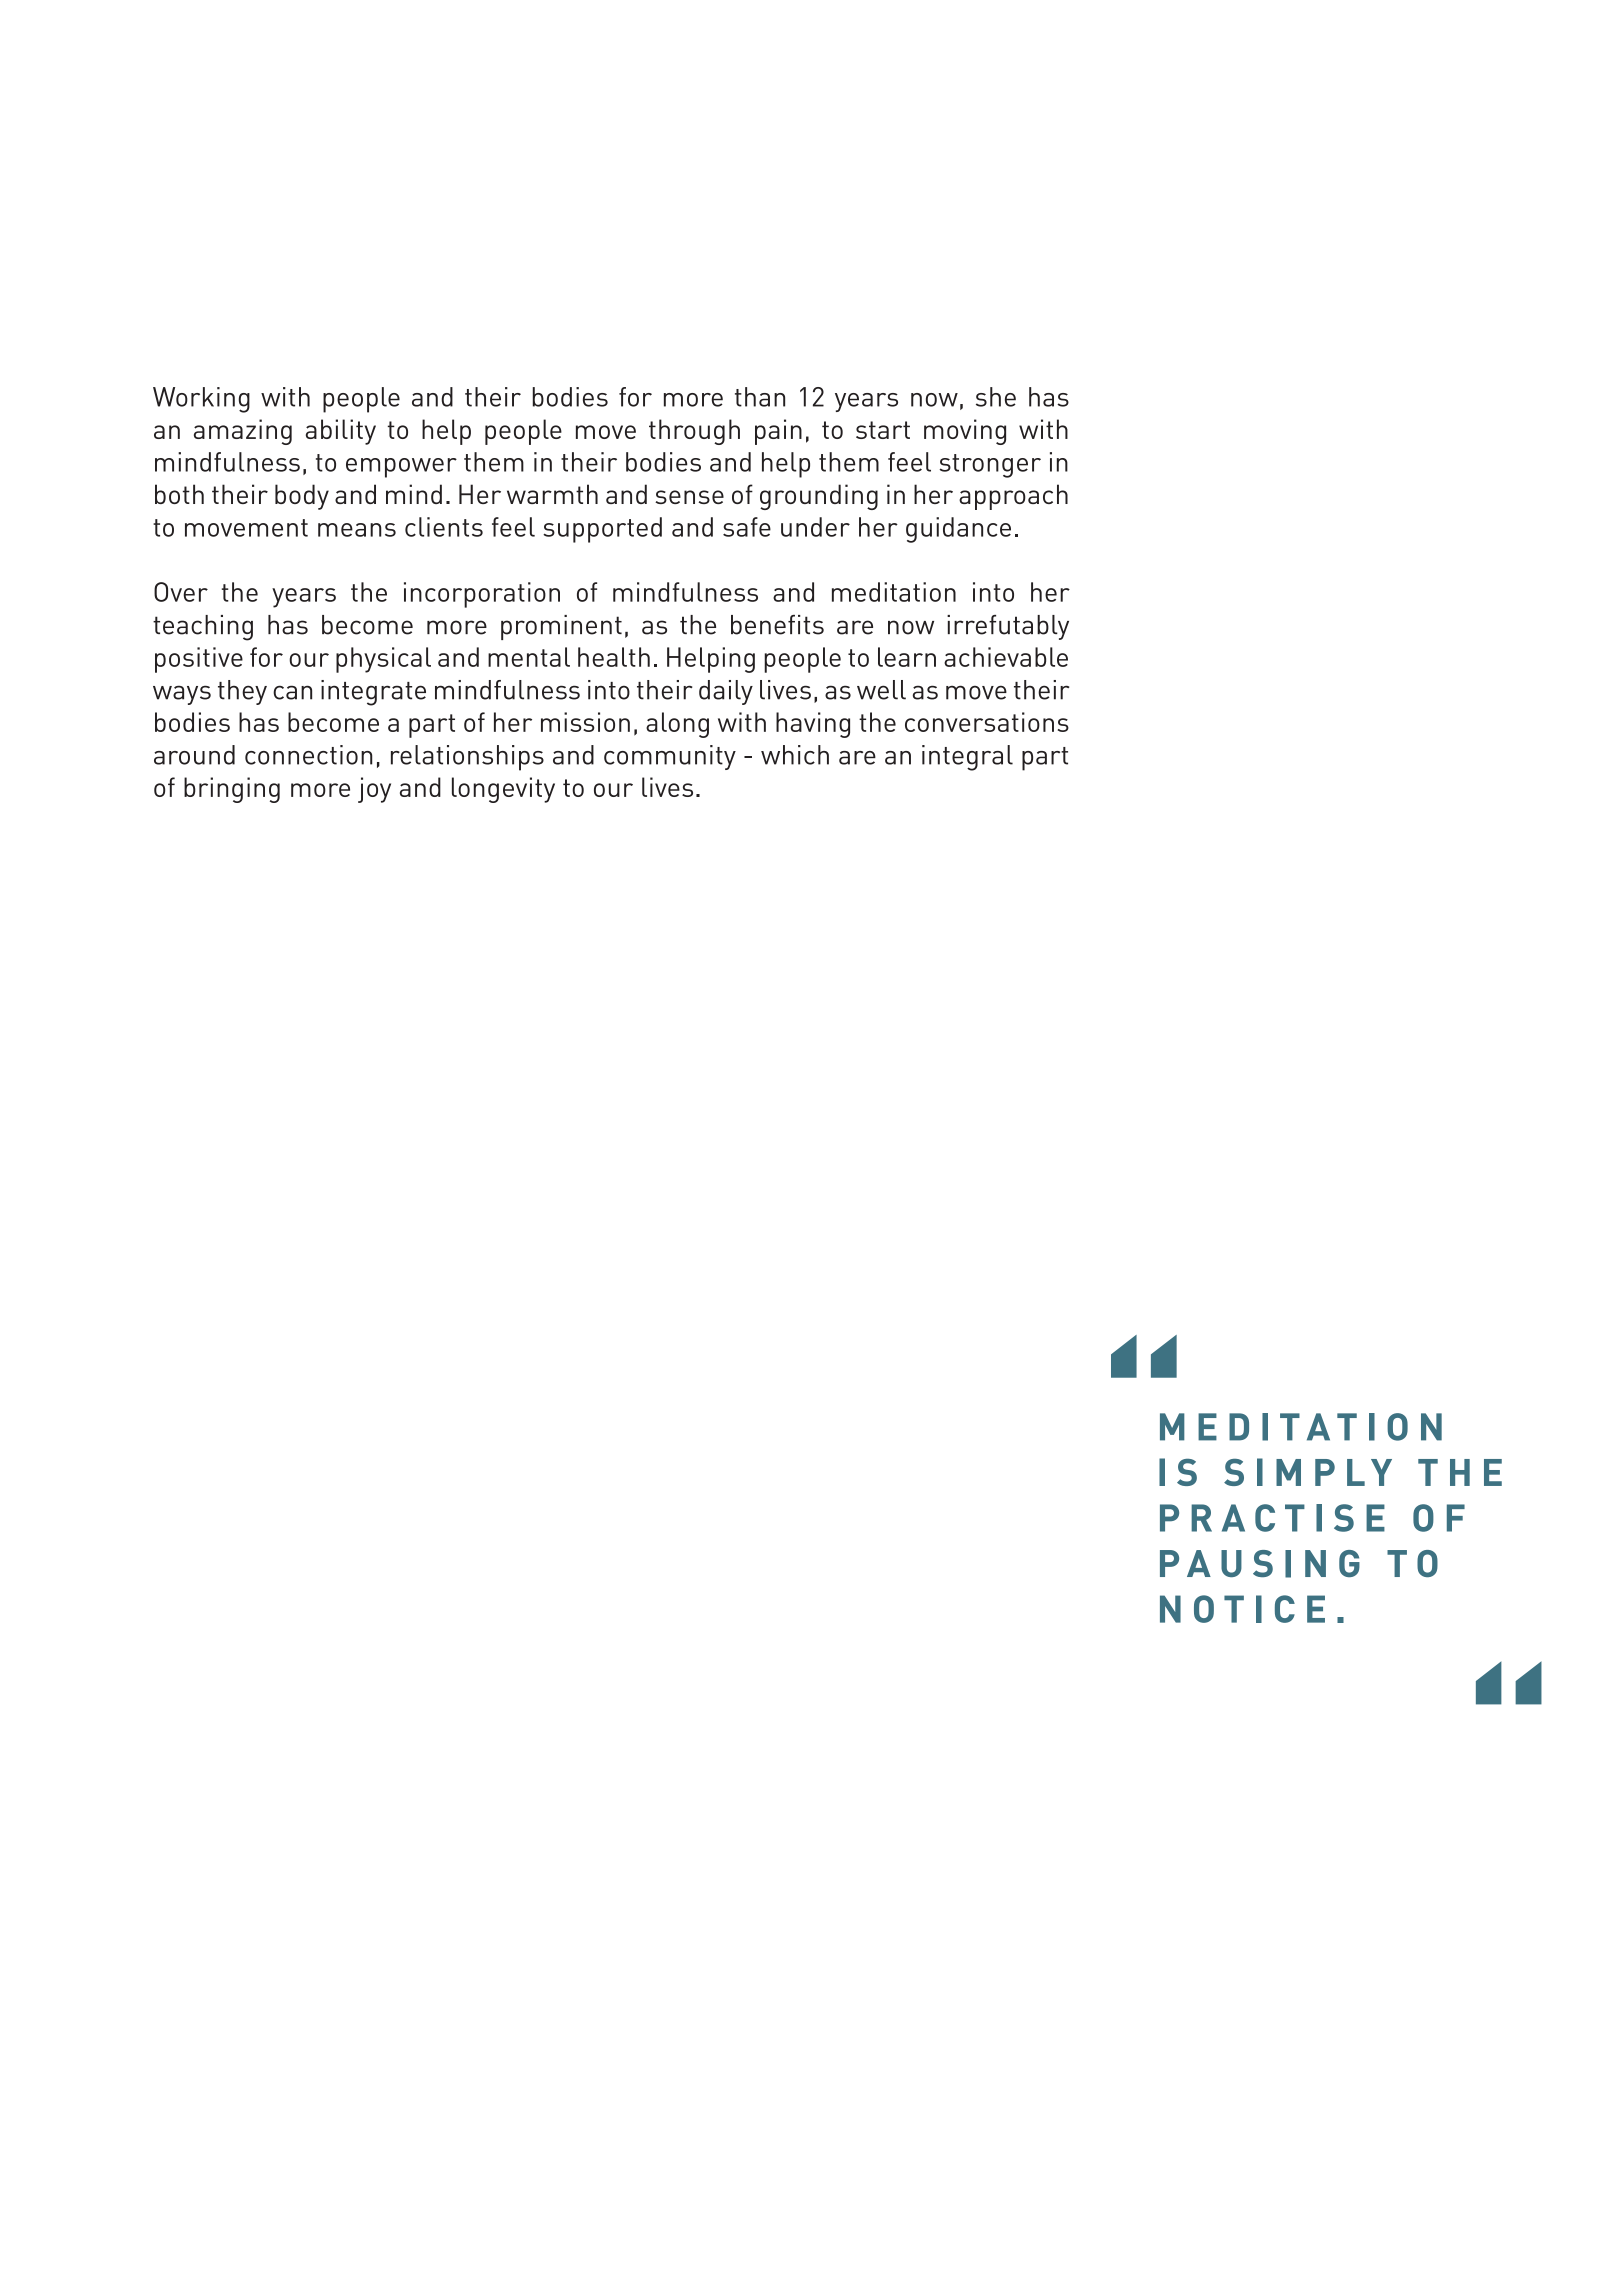 The image size is (1614, 2283). What do you see at coordinates (967, 758) in the screenshot?
I see `integral` at bounding box center [967, 758].
